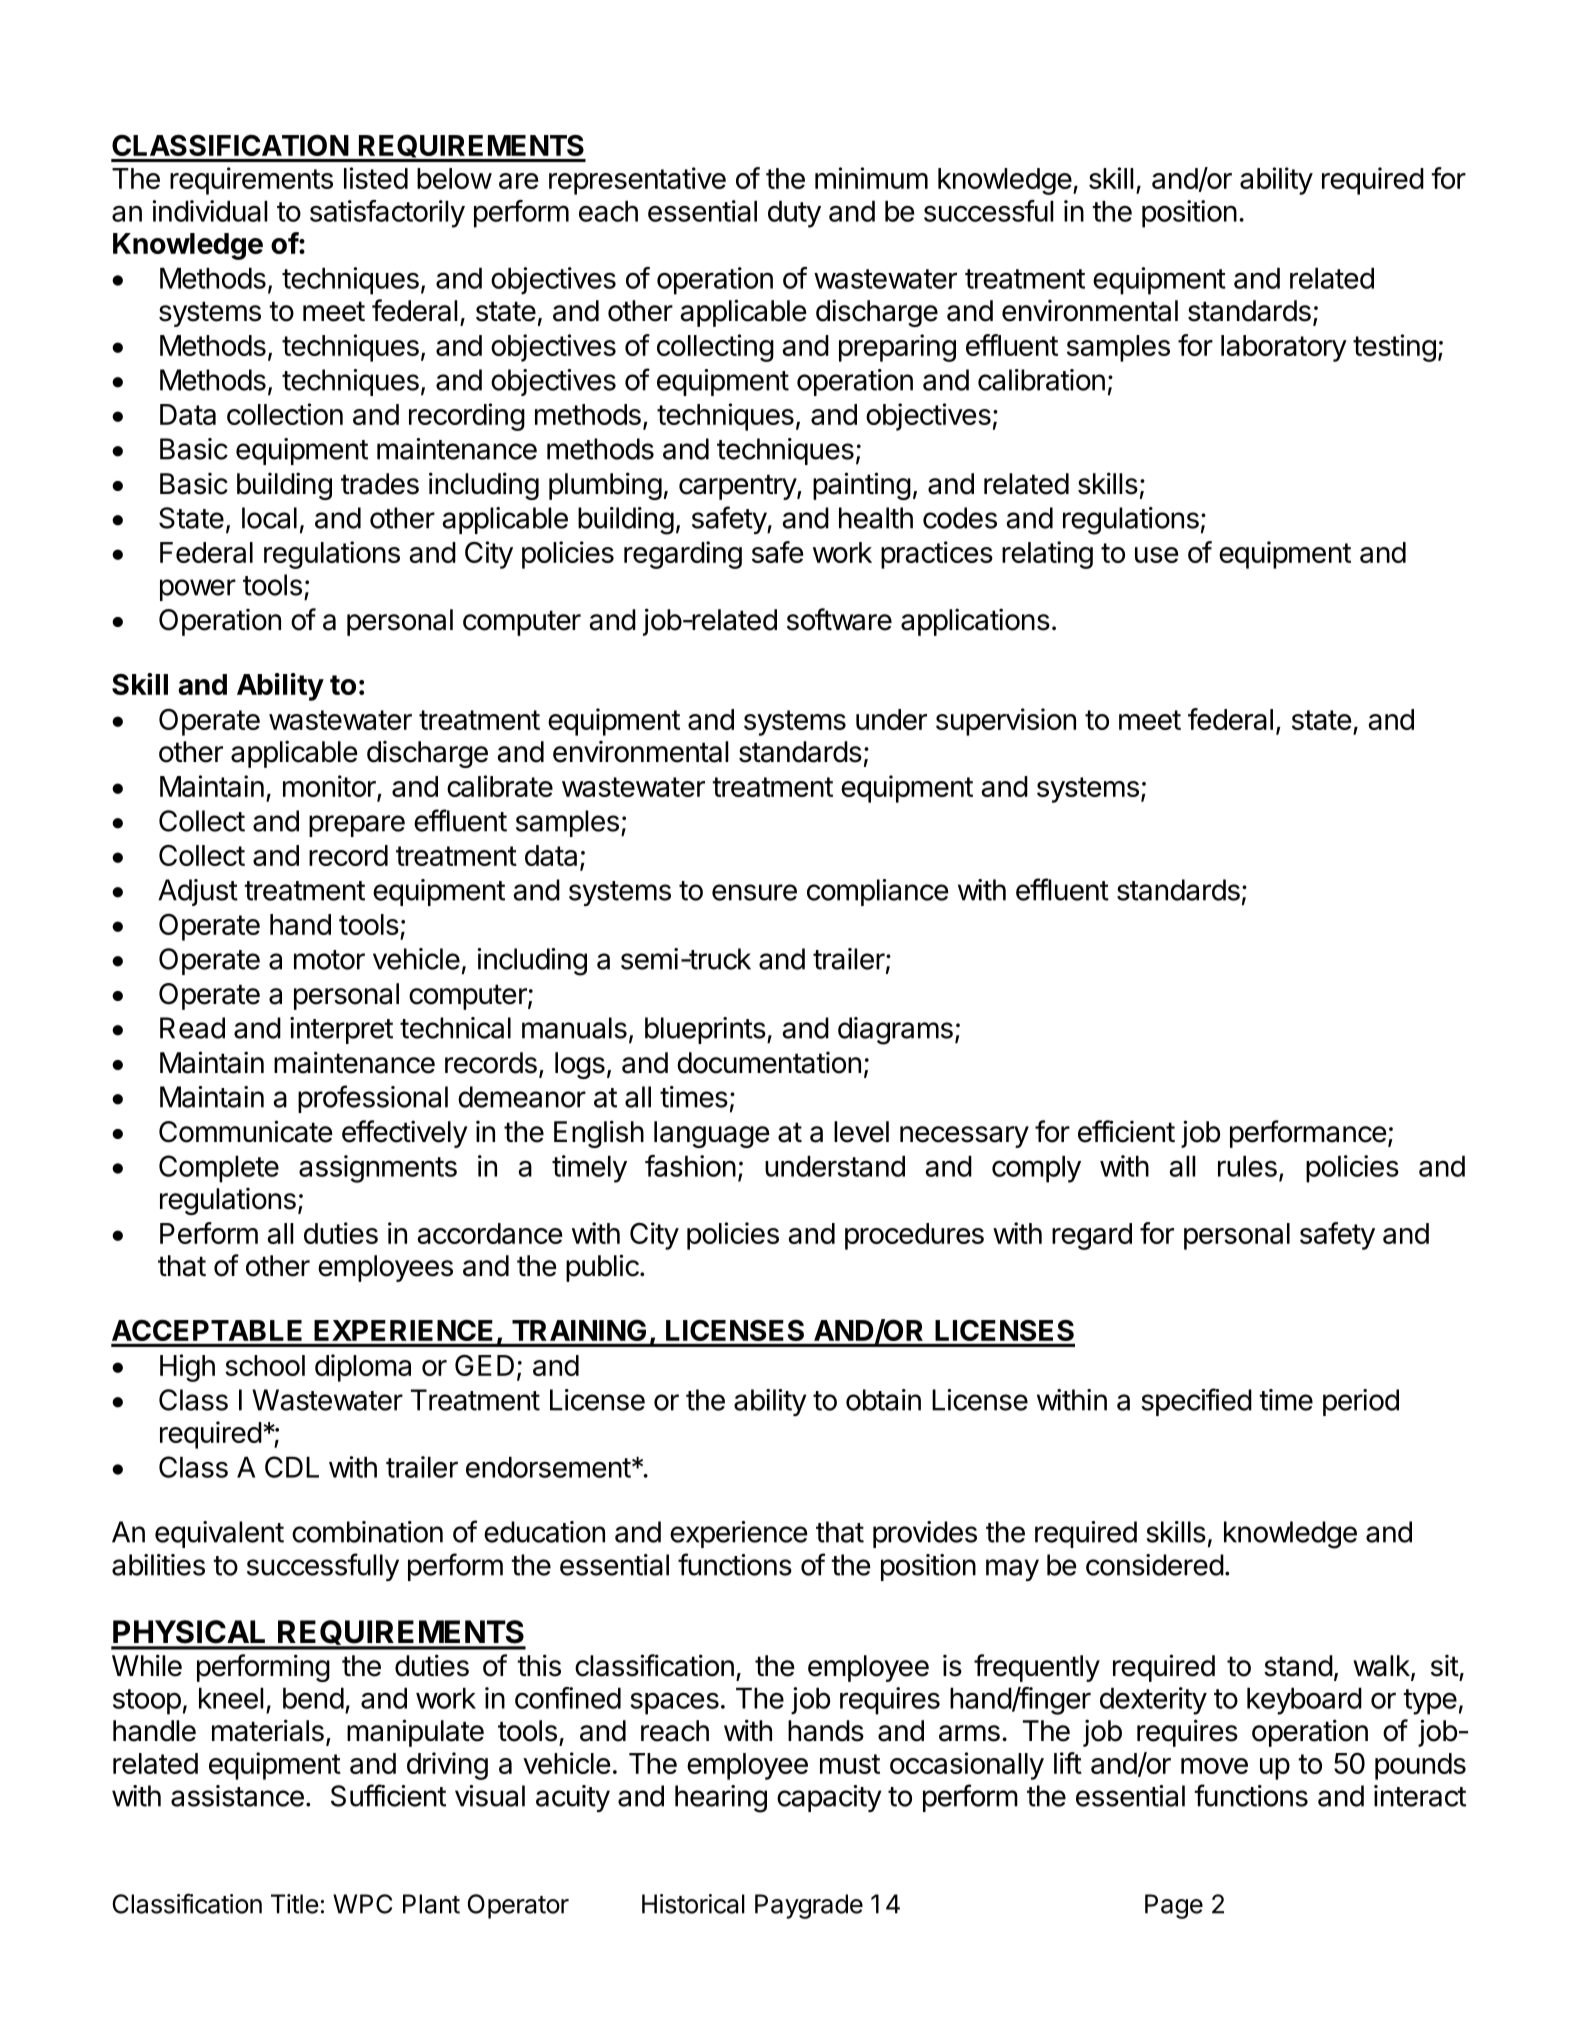 The height and width of the page is (2041, 1577). What do you see at coordinates (198, 590) in the page?
I see `power` at bounding box center [198, 590].
